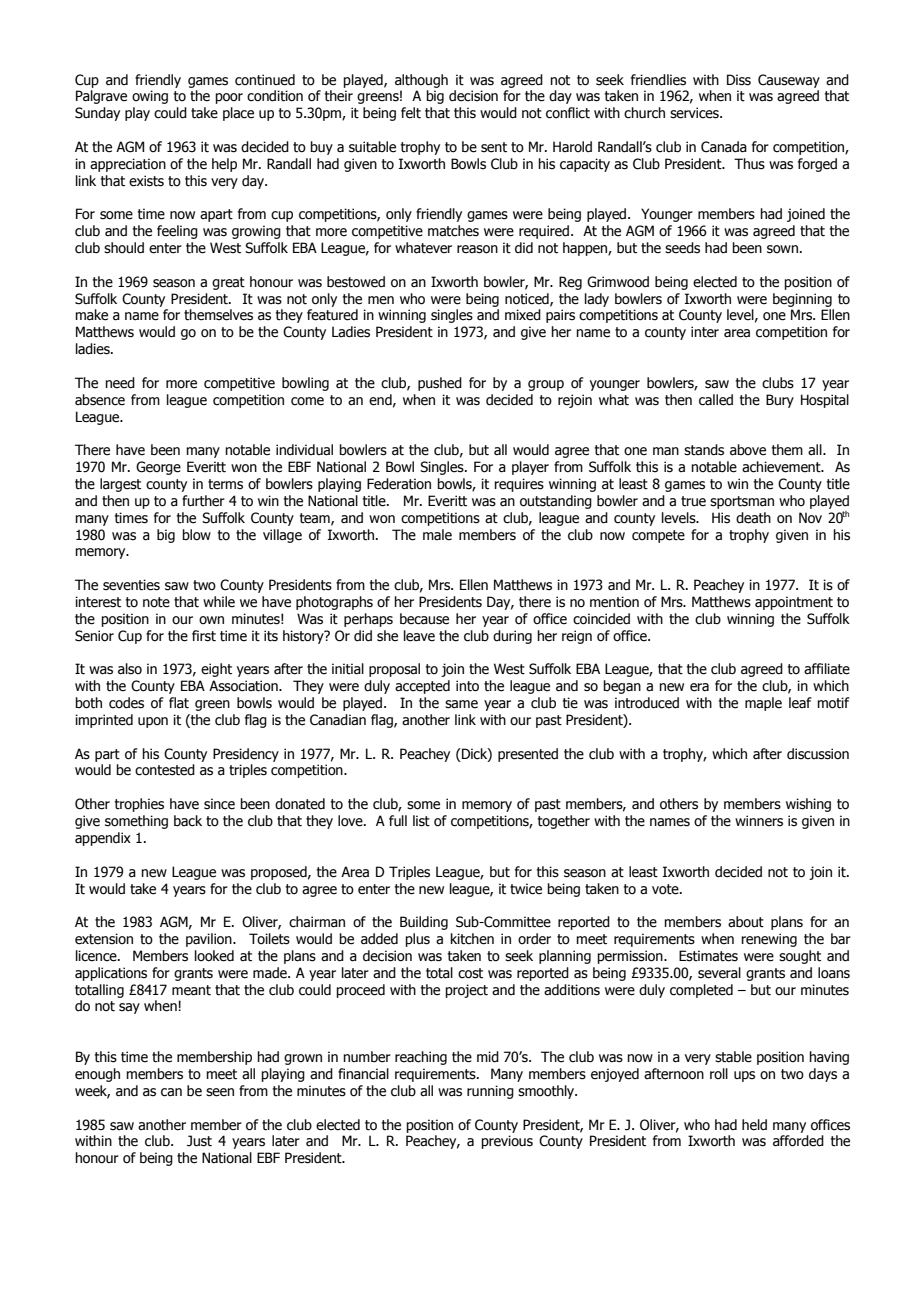 Image resolution: width=924 pixels, height=1308 pixels. What do you see at coordinates (421, 821) in the screenshot?
I see `list` at bounding box center [421, 821].
